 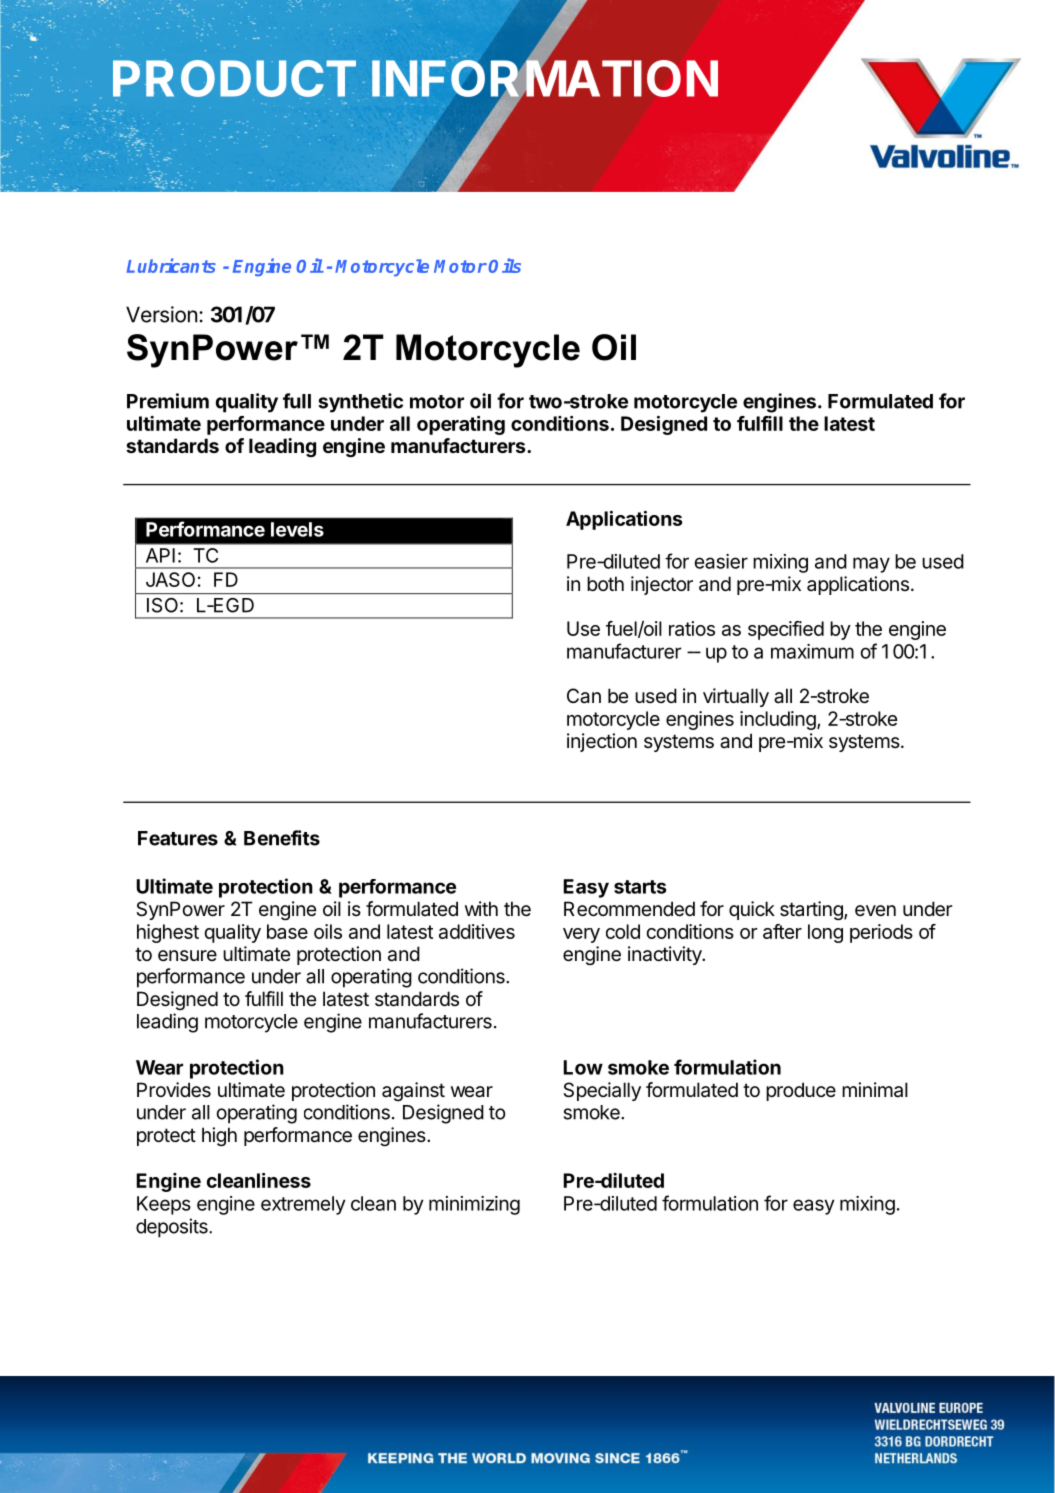 I want to click on may, so click(x=871, y=565).
